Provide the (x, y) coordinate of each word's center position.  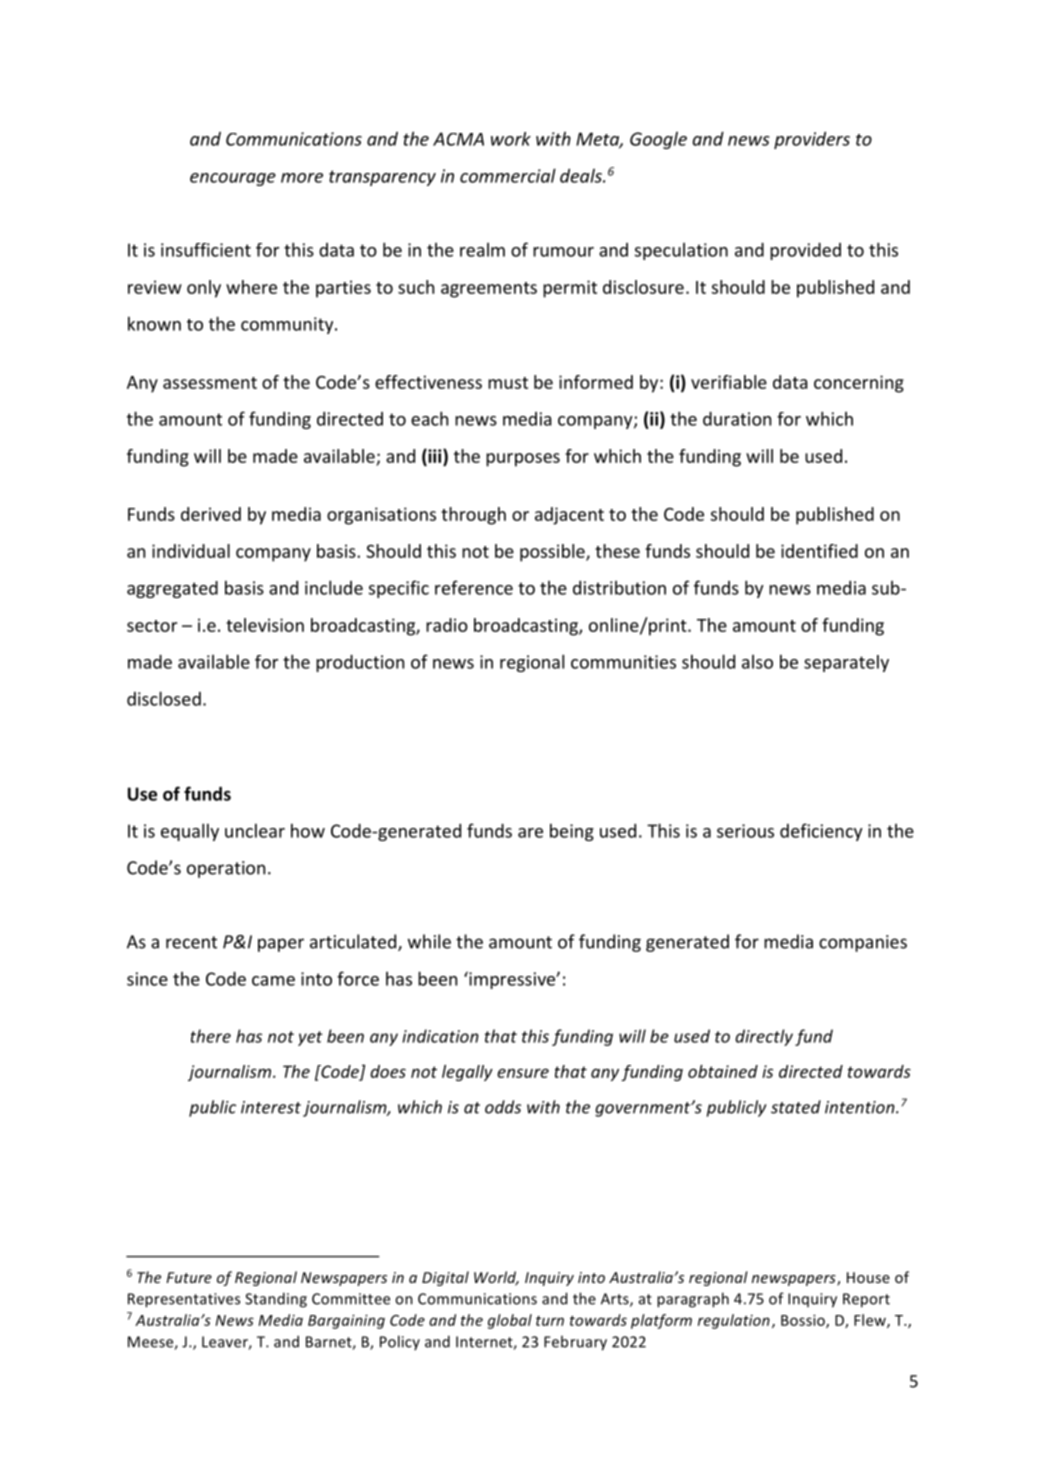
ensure (523, 1073)
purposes (523, 460)
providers (812, 140)
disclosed (164, 698)
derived (211, 514)
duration (737, 418)
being (572, 832)
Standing (276, 1300)
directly (764, 1037)
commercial (508, 175)
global (510, 1321)
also (757, 662)
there (211, 1036)
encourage (233, 179)
